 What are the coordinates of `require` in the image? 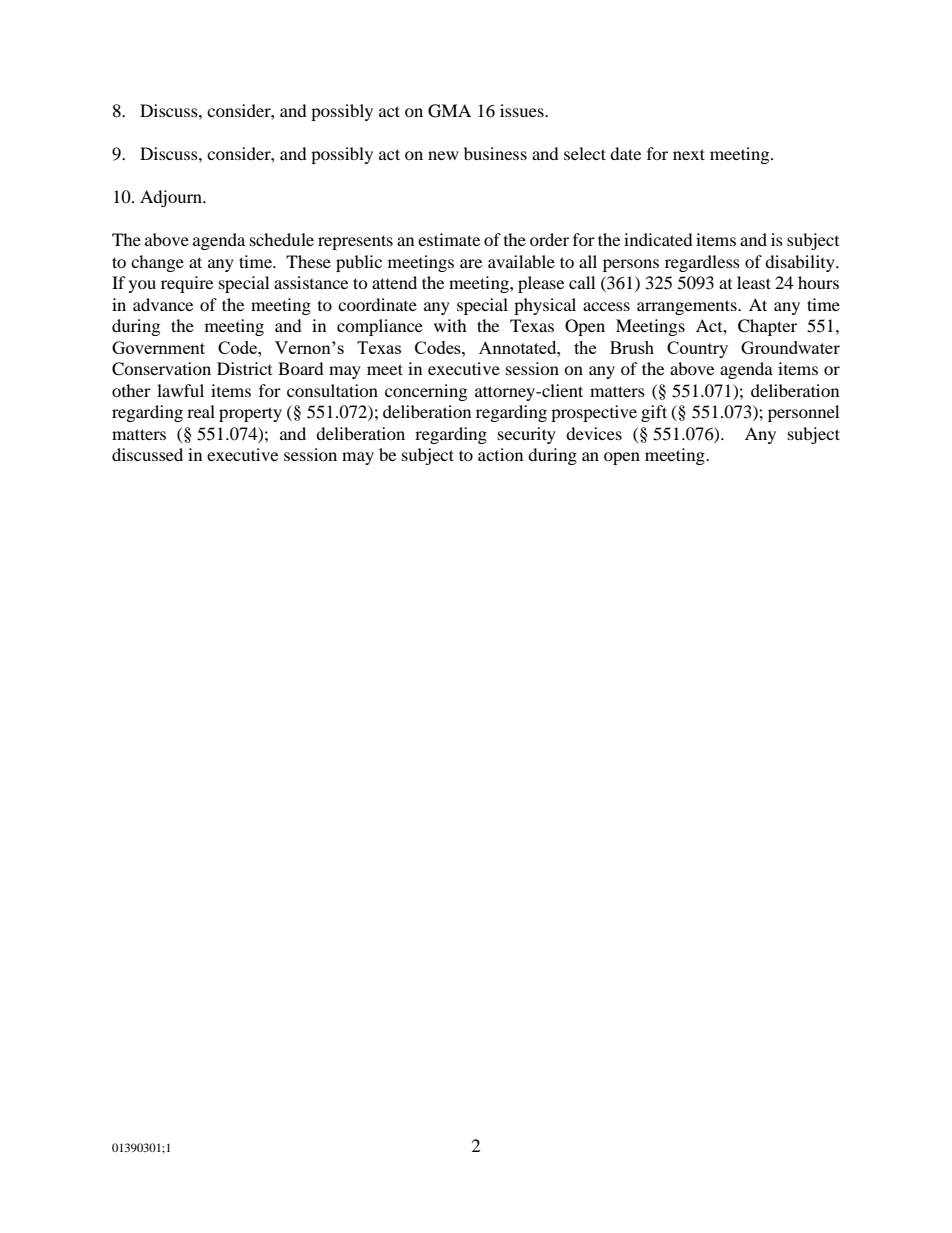 It's located at (187, 284).
